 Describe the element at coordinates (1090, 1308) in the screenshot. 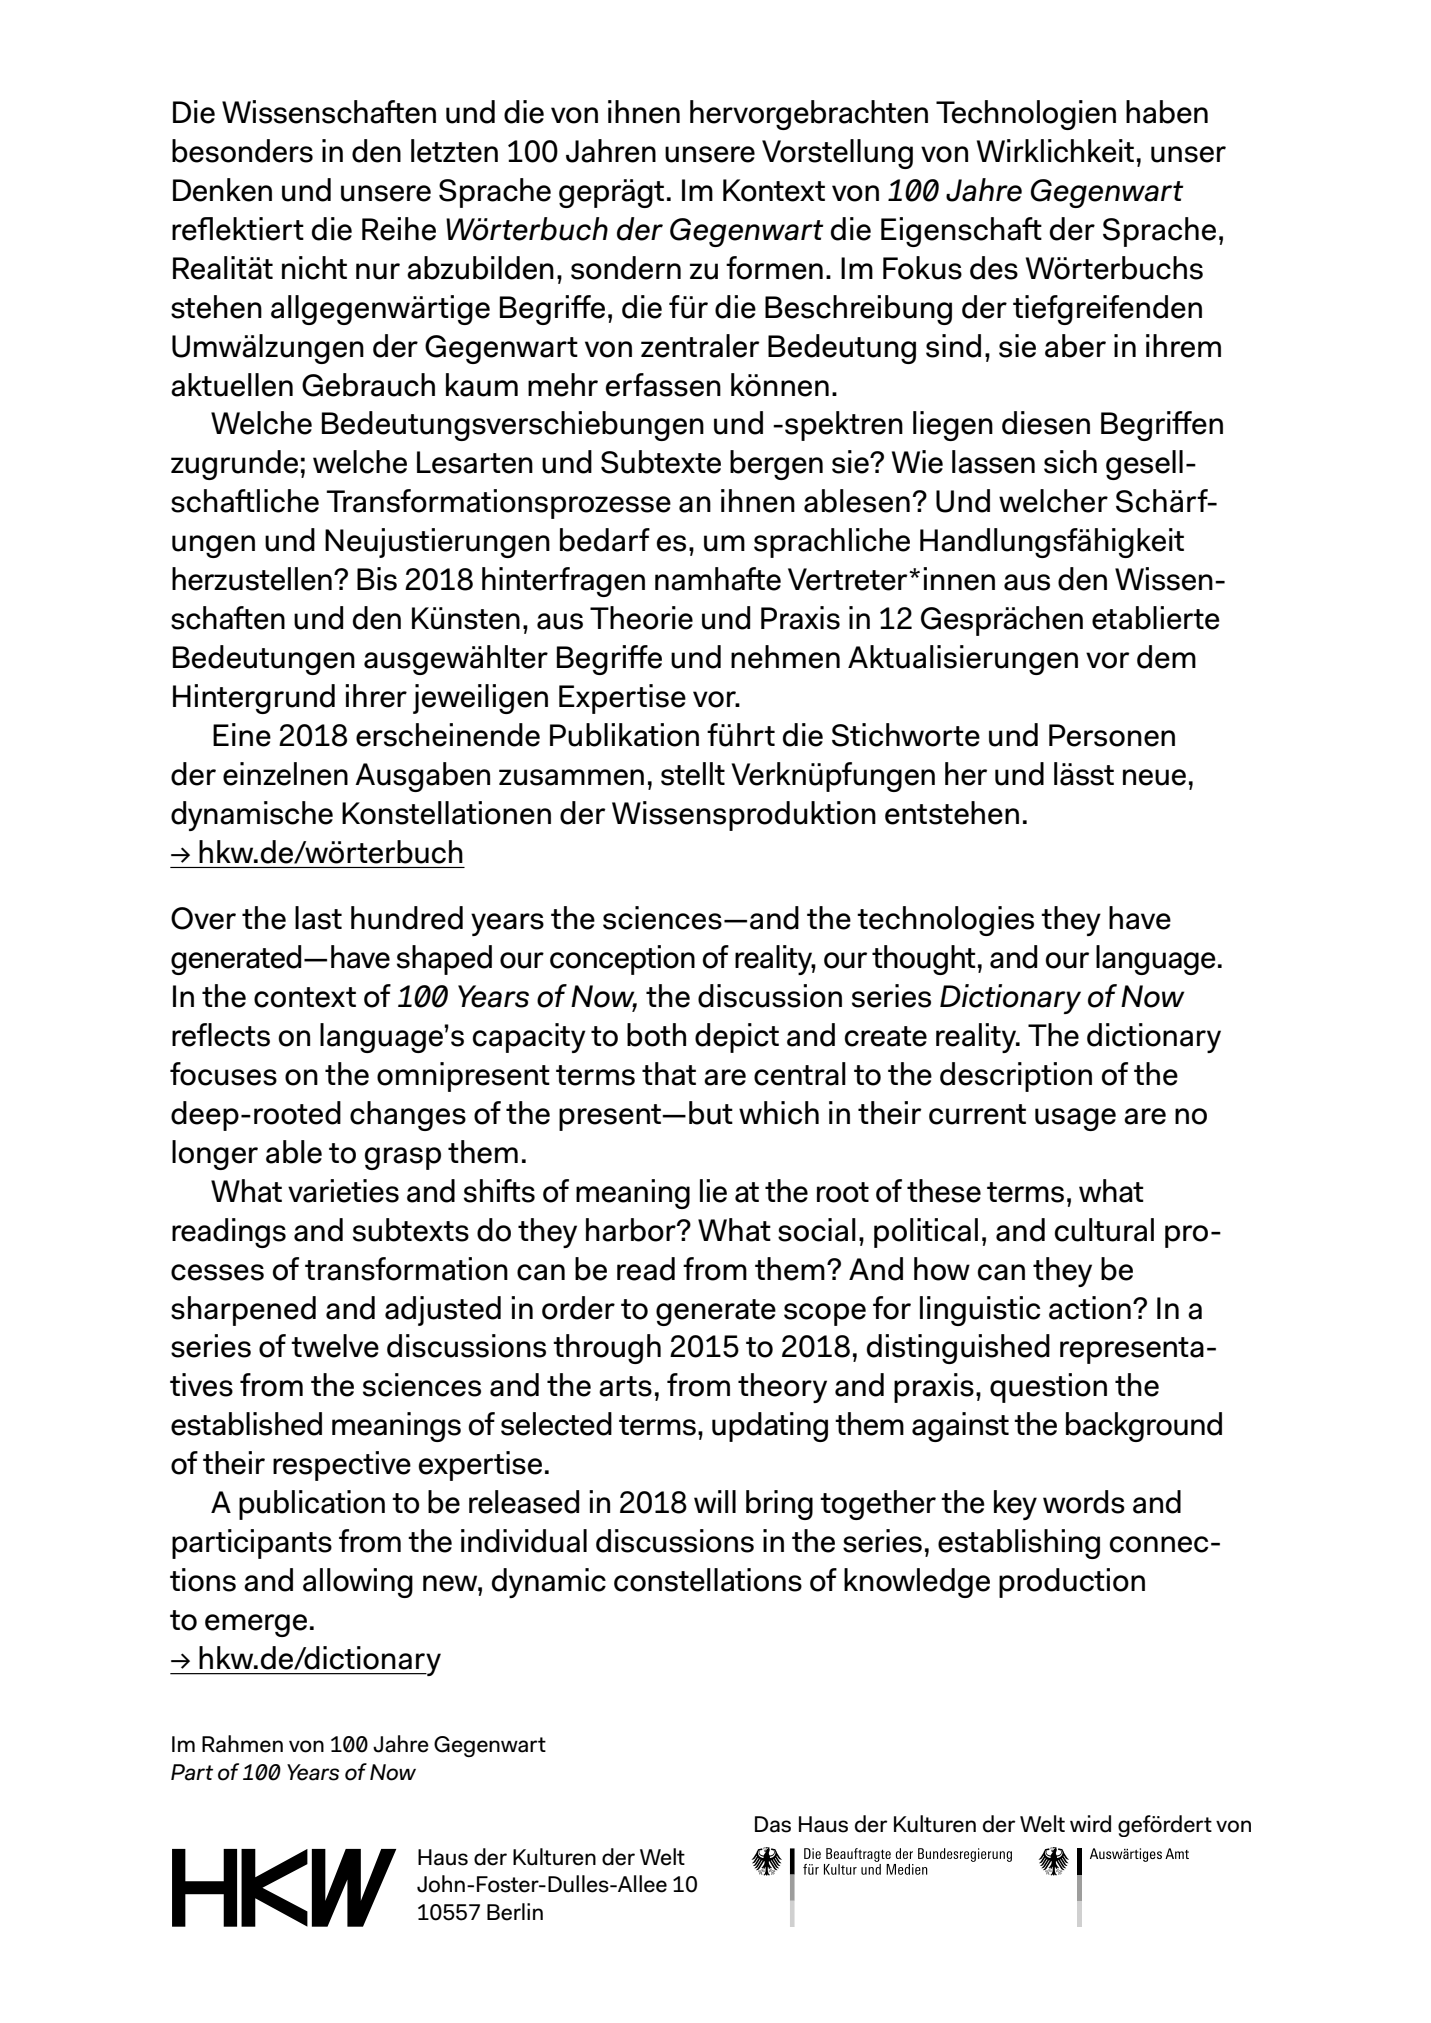

I see `action` at that location.
